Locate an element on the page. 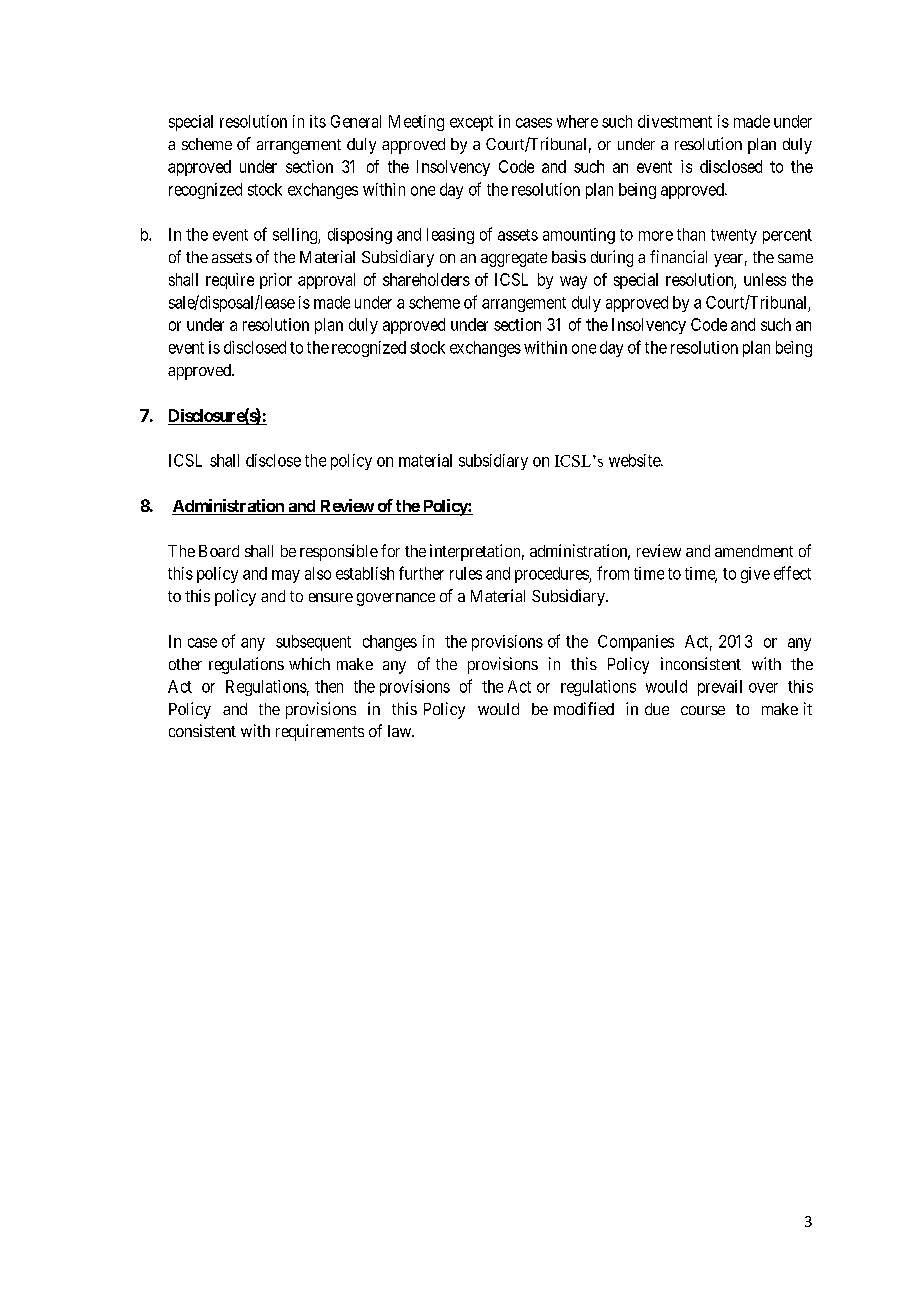 Image resolution: width=924 pixels, height=1308 pixels. except is located at coordinates (471, 123).
